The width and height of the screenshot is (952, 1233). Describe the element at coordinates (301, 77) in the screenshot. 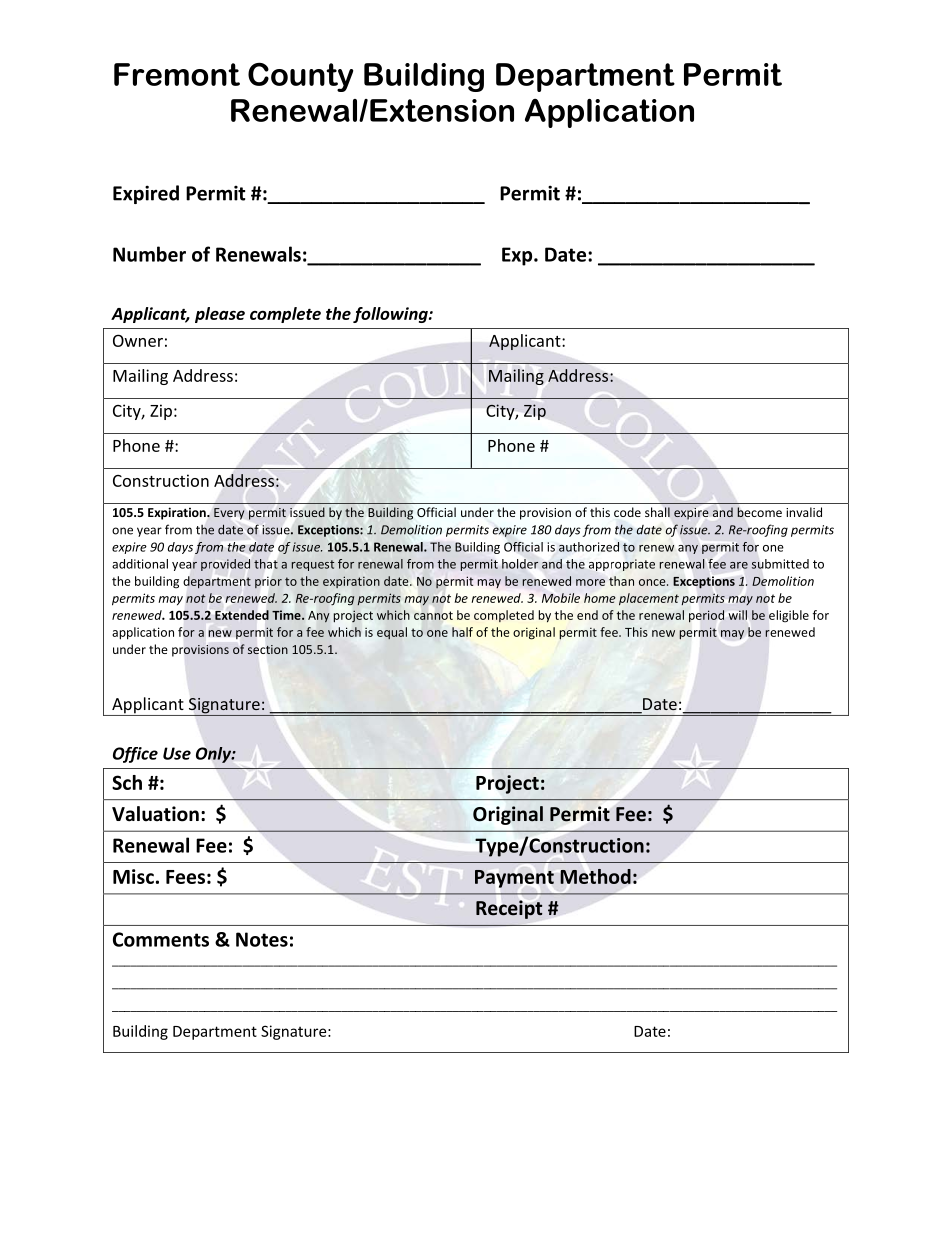

I see `County` at that location.
